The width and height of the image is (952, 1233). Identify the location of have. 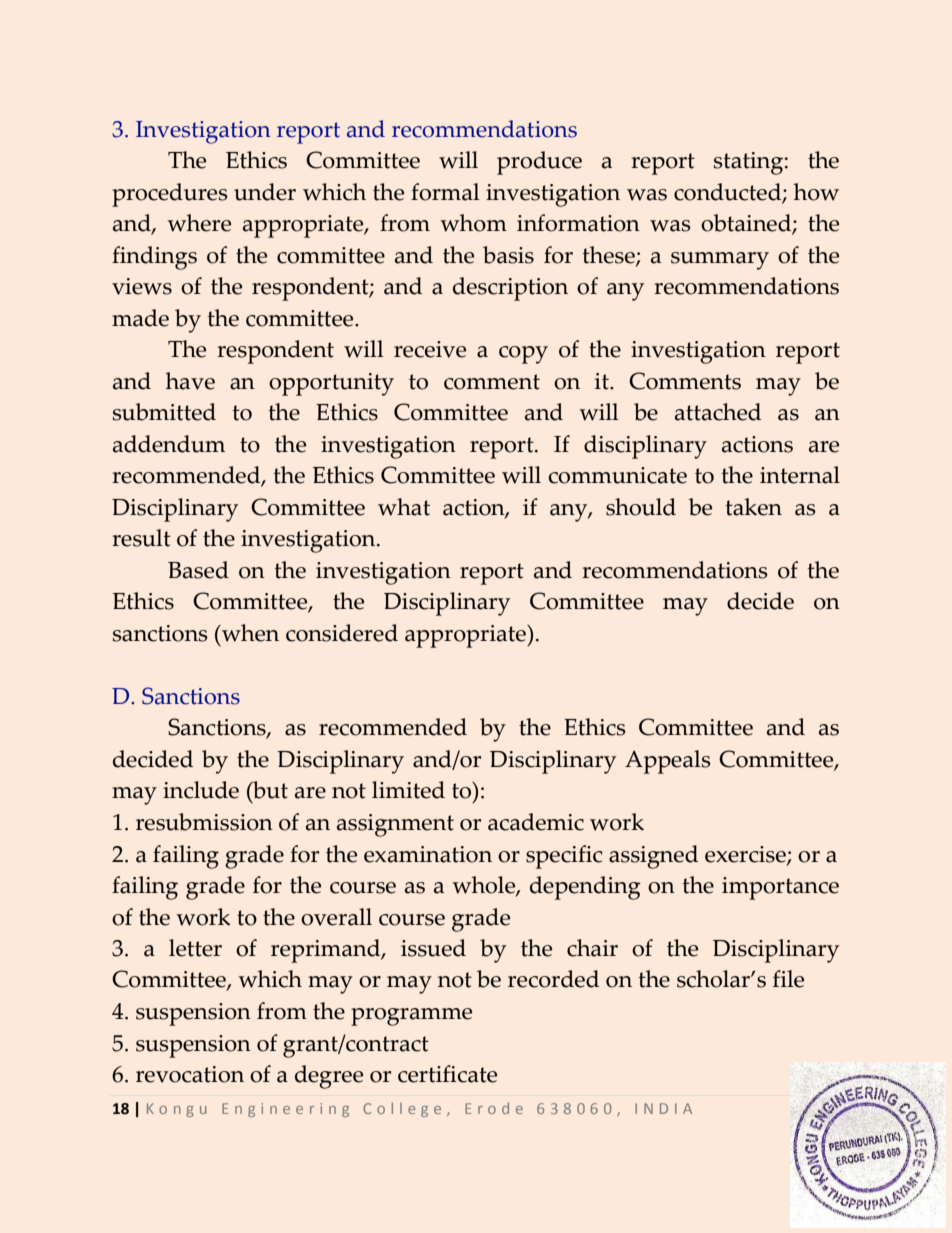
(190, 381).
